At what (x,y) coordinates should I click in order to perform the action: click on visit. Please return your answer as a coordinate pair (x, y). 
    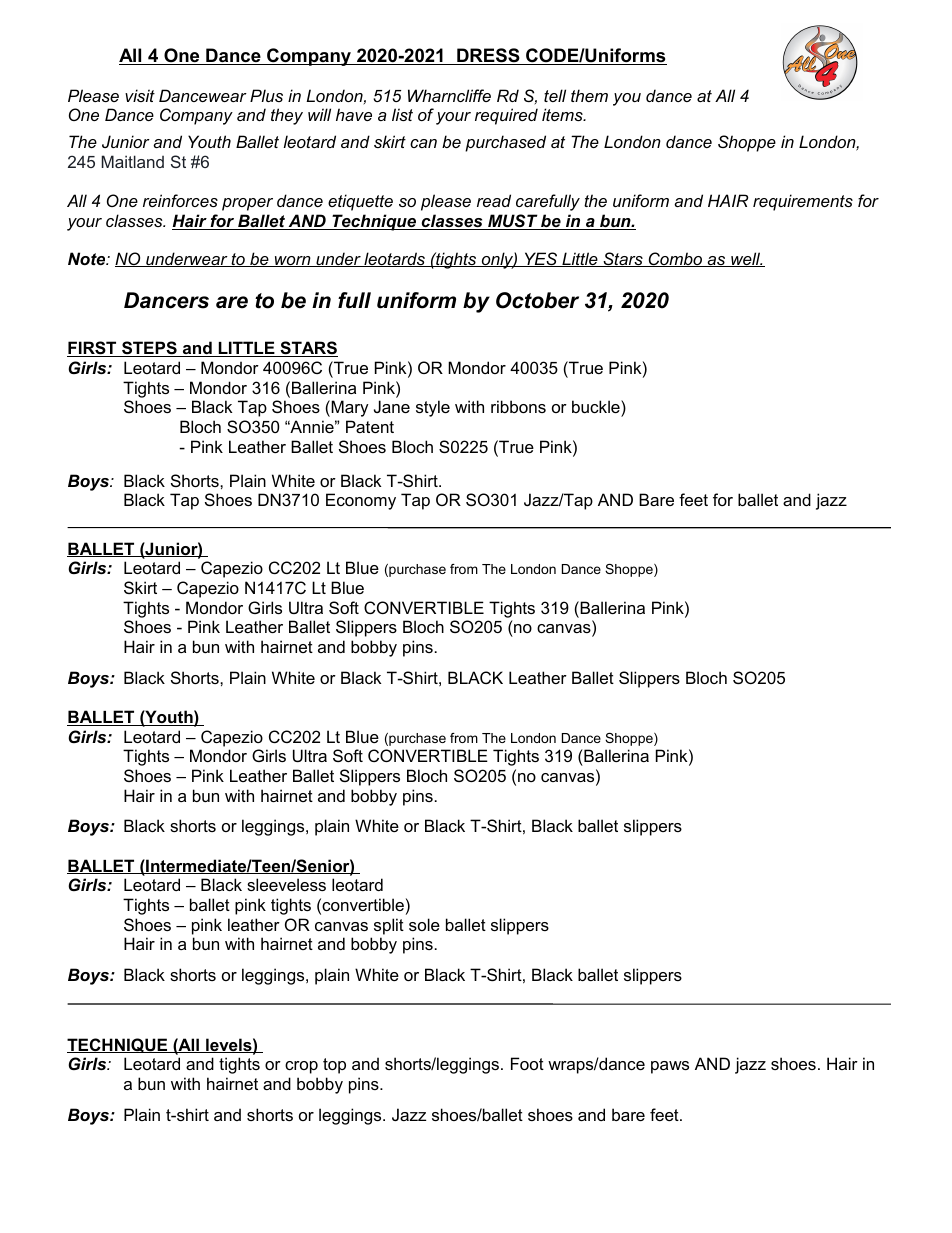
    Looking at the image, I should click on (140, 95).
